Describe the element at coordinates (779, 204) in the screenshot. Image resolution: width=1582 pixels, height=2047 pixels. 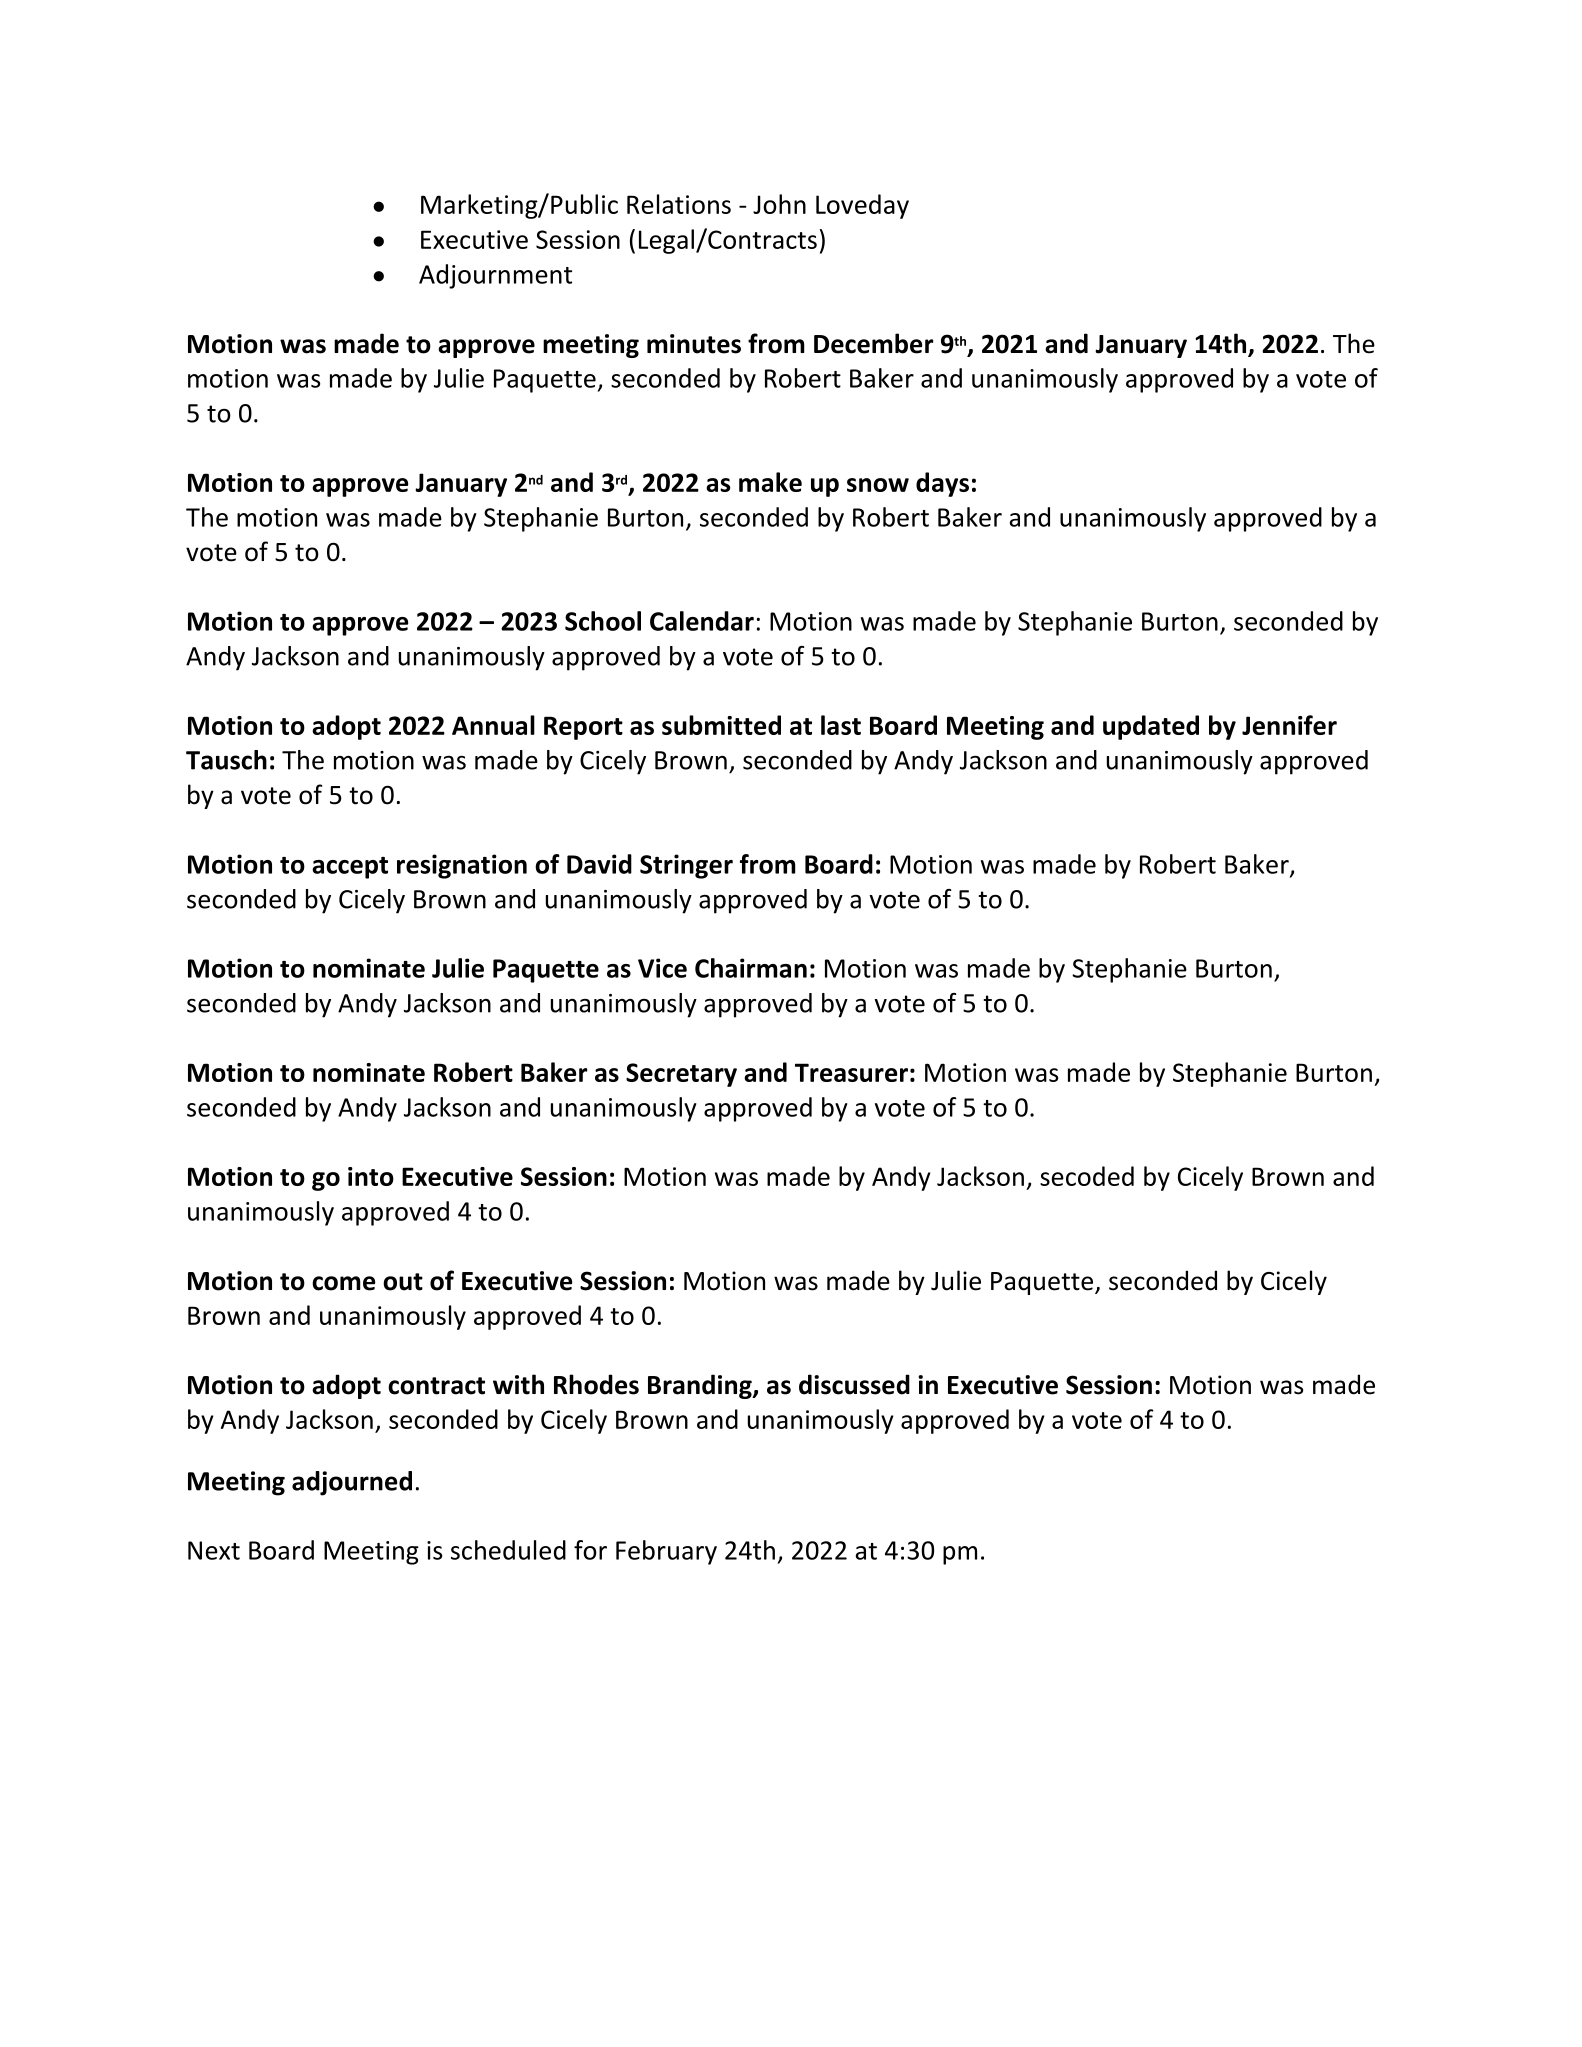
I see `John` at that location.
